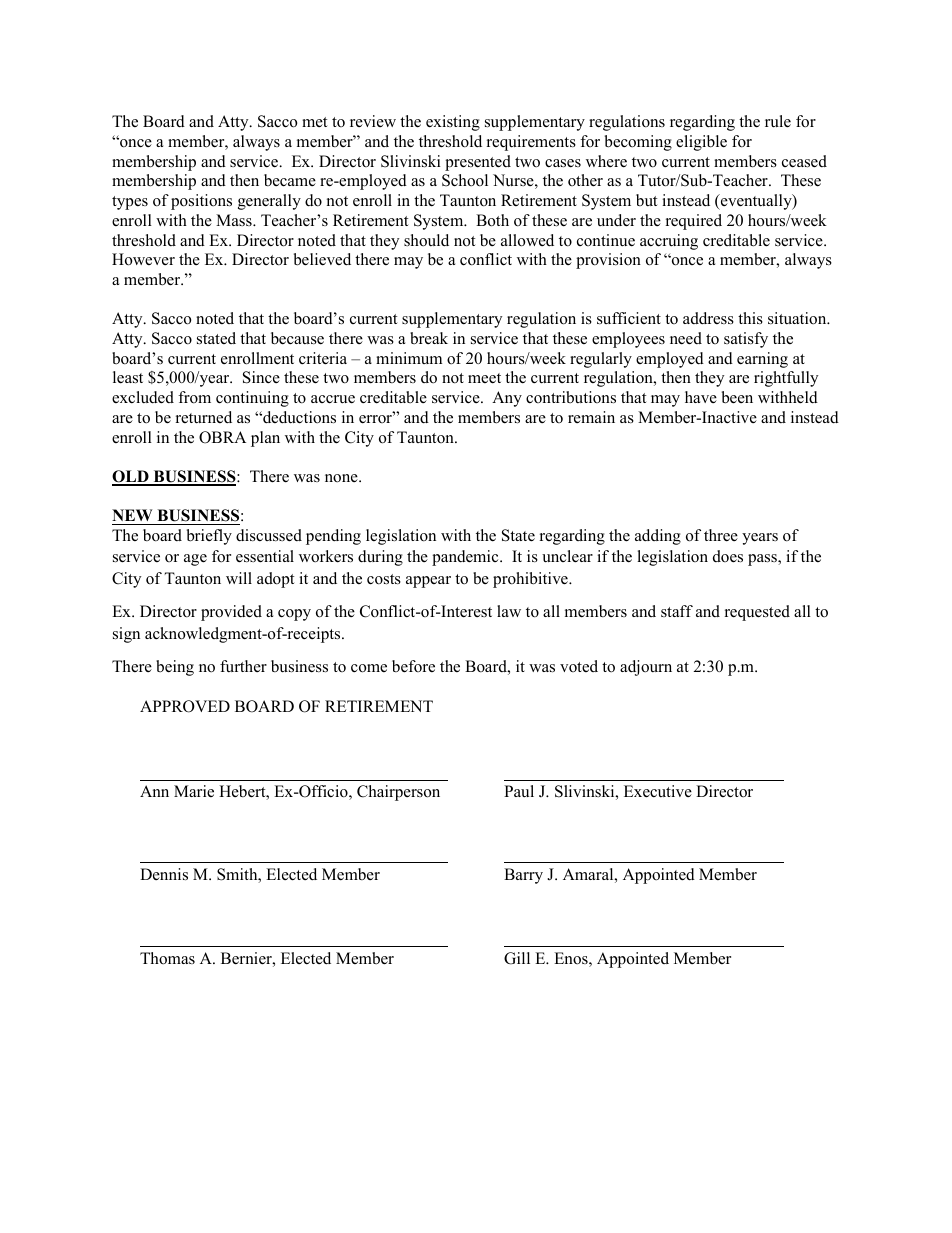 The width and height of the screenshot is (952, 1233). Describe the element at coordinates (201, 202) in the screenshot. I see `positions` at that location.
